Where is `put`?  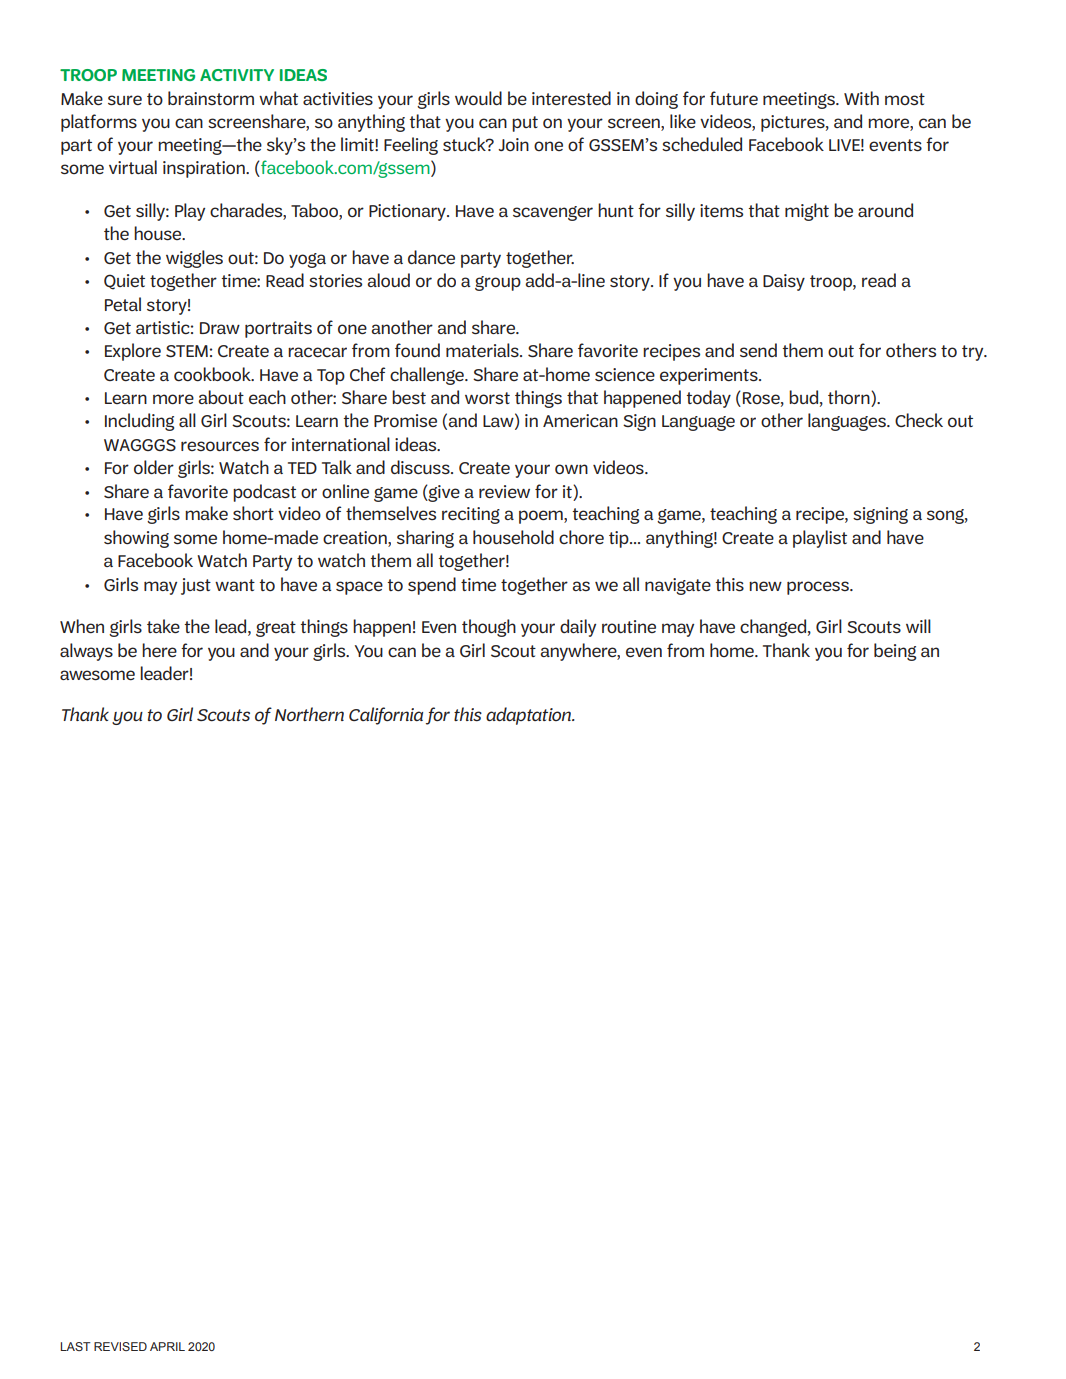
put is located at coordinates (525, 124).
